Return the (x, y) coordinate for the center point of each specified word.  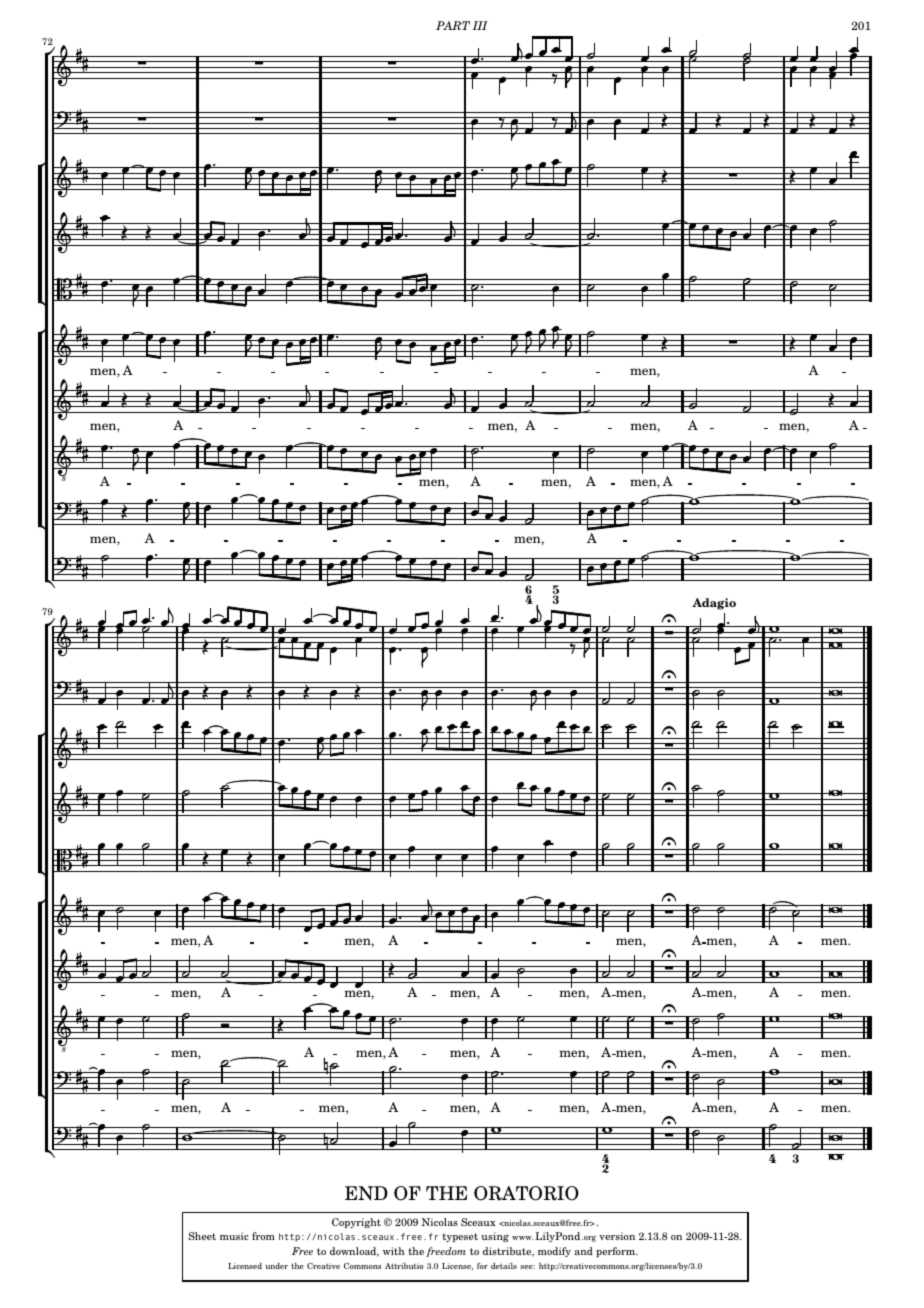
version (617, 1236)
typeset (460, 1237)
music (234, 1236)
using (495, 1237)
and (584, 1251)
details (504, 1266)
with (394, 1251)
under (276, 1266)
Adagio (714, 604)
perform (616, 1252)
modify (554, 1252)
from (263, 1236)
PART (453, 25)
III (480, 25)
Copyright (356, 1223)
